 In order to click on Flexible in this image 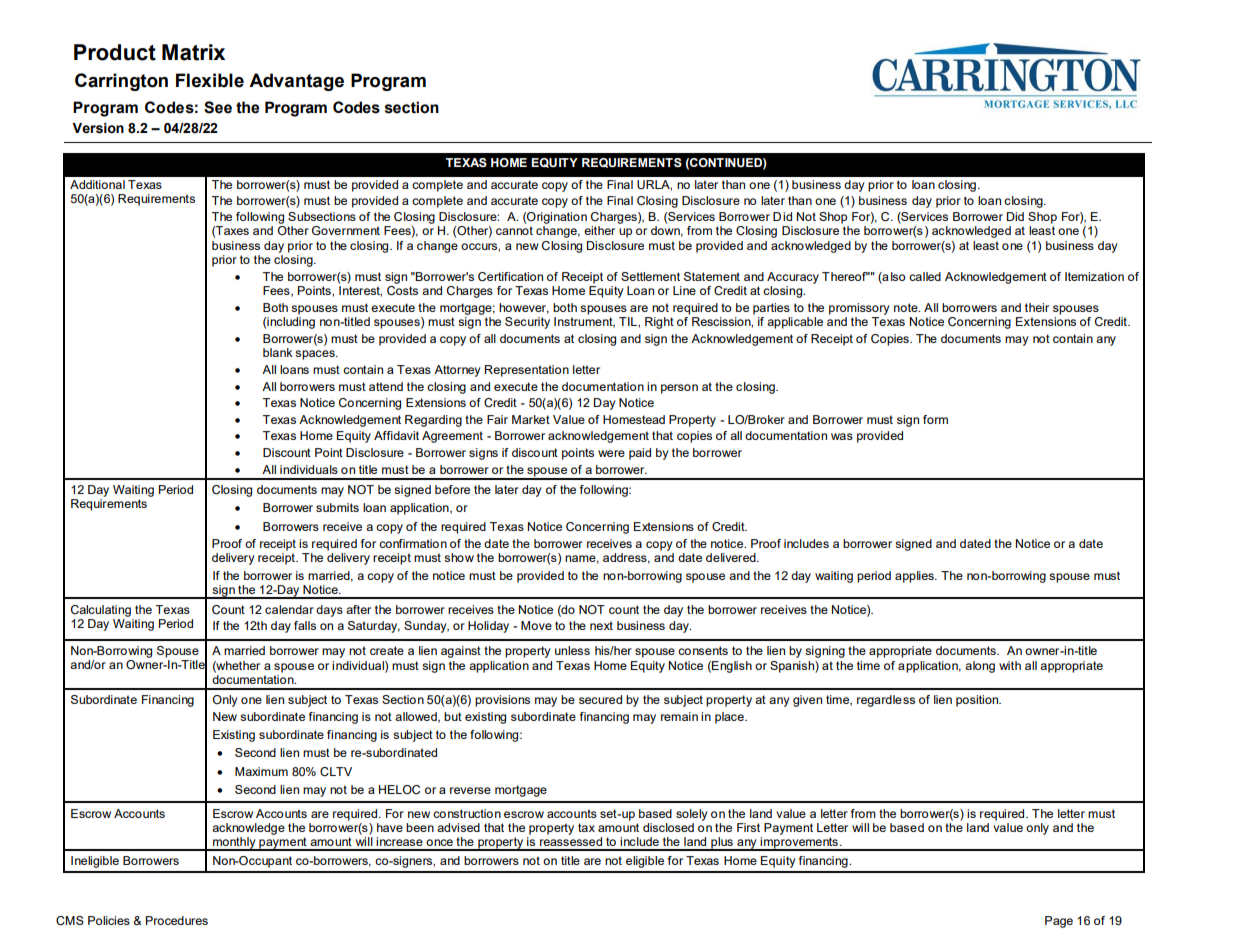, I will do `click(210, 80)`.
